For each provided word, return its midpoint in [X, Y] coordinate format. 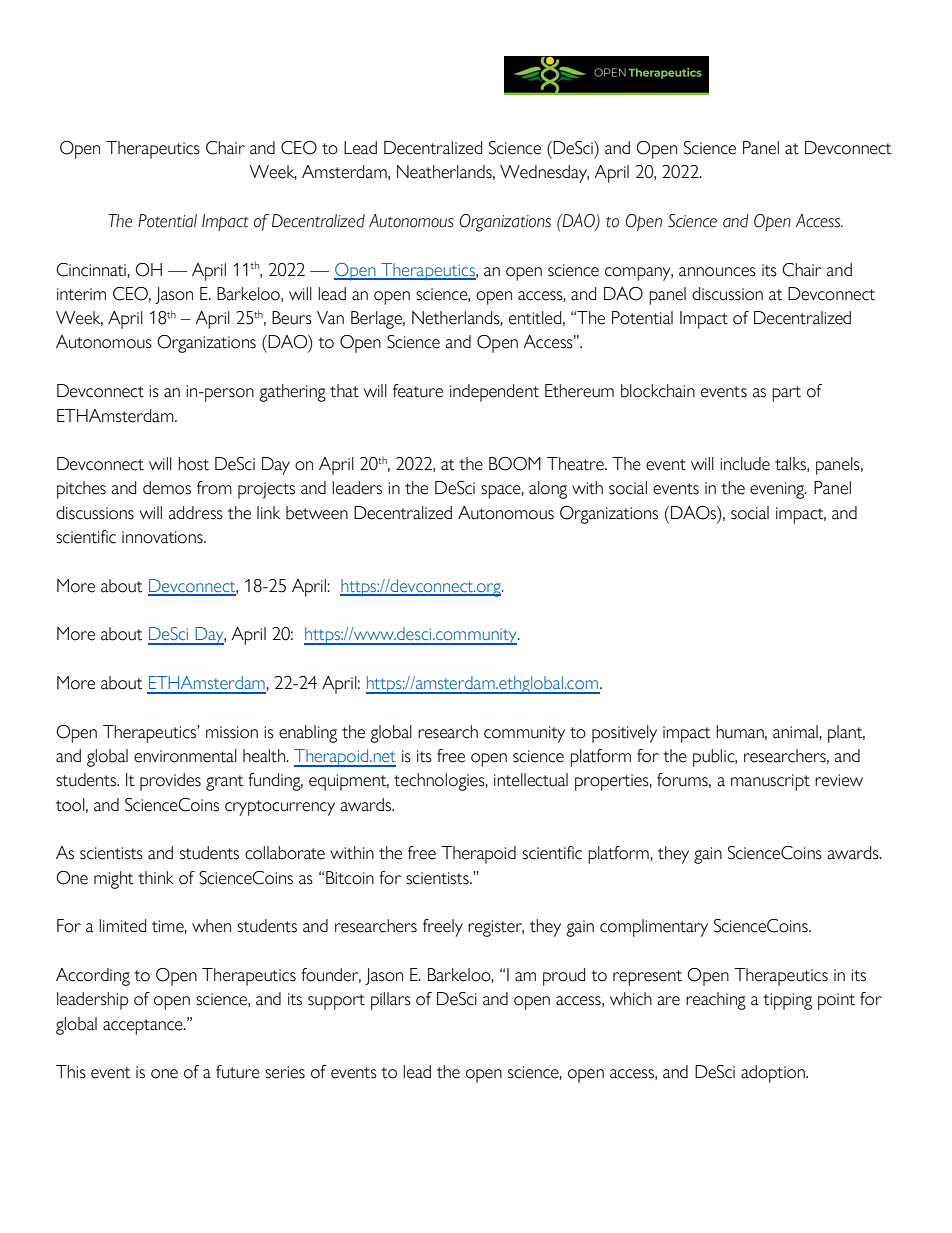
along [548, 490]
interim [81, 294]
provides [170, 782]
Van [330, 318]
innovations [163, 537]
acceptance [144, 1027]
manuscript [770, 782]
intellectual [531, 780]
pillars [391, 1001]
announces [717, 272]
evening [778, 490]
